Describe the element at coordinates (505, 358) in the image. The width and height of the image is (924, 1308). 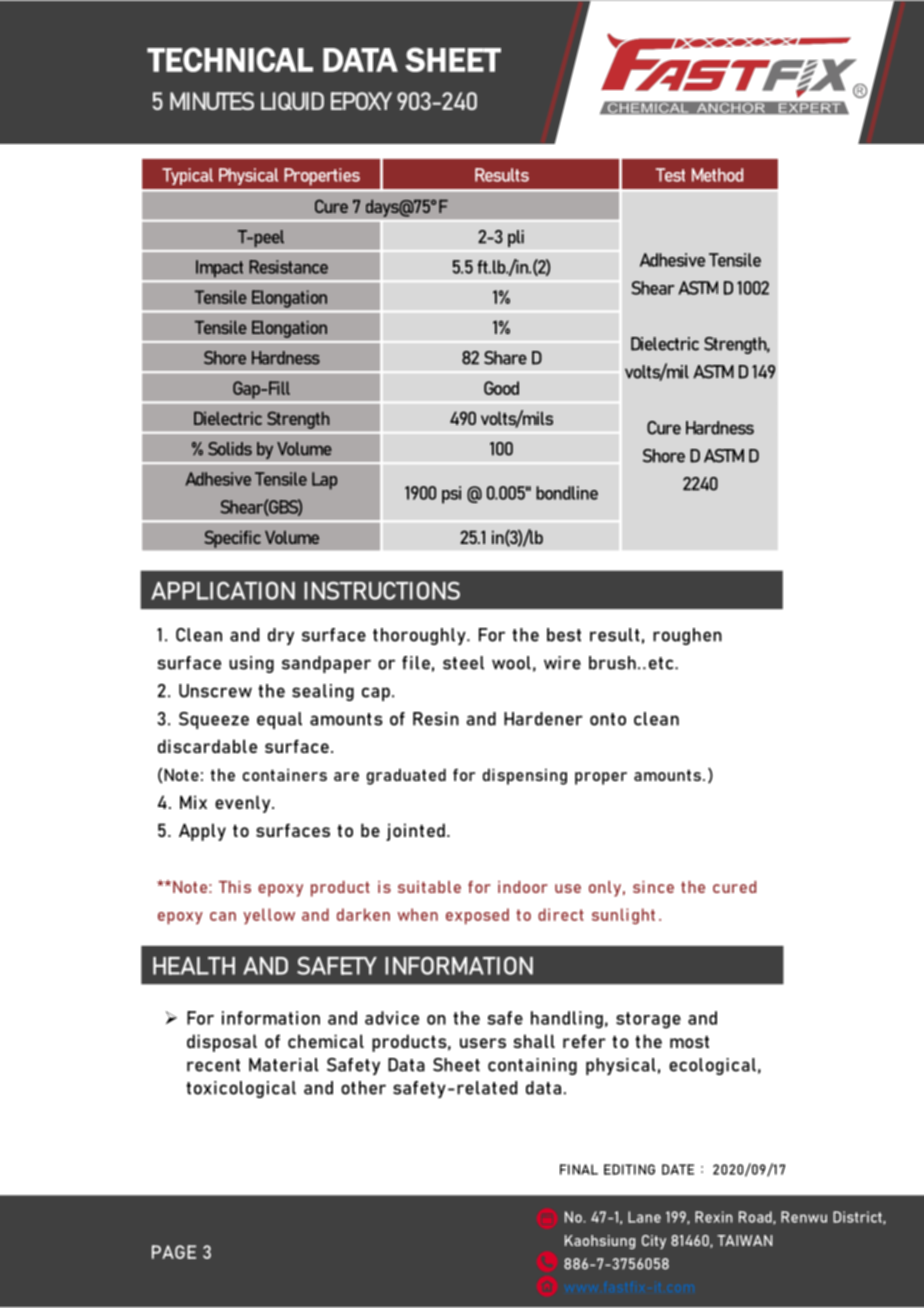
I see `Share` at that location.
